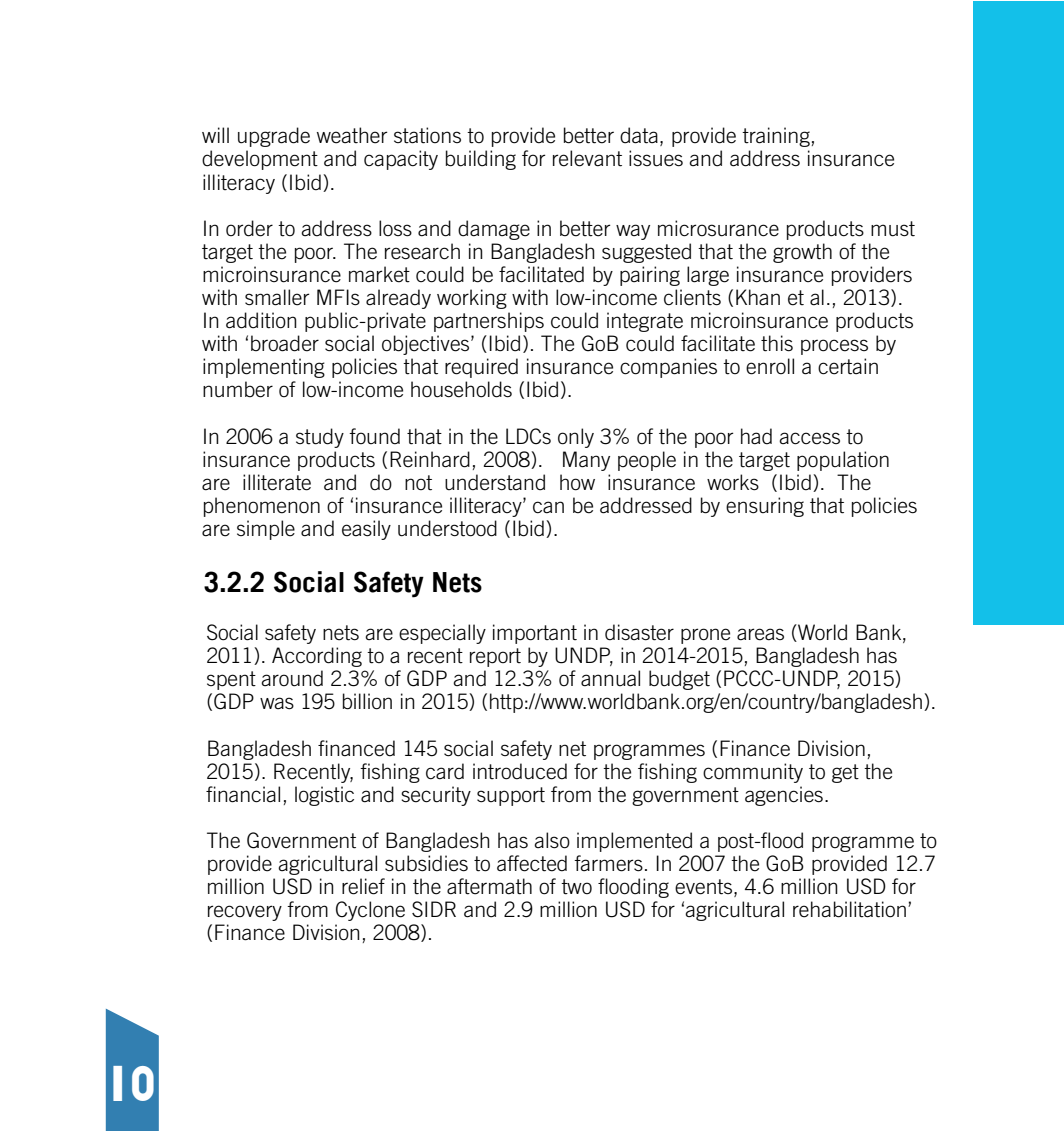 The image size is (1064, 1131). I want to click on rehabilitation, so click(849, 909).
